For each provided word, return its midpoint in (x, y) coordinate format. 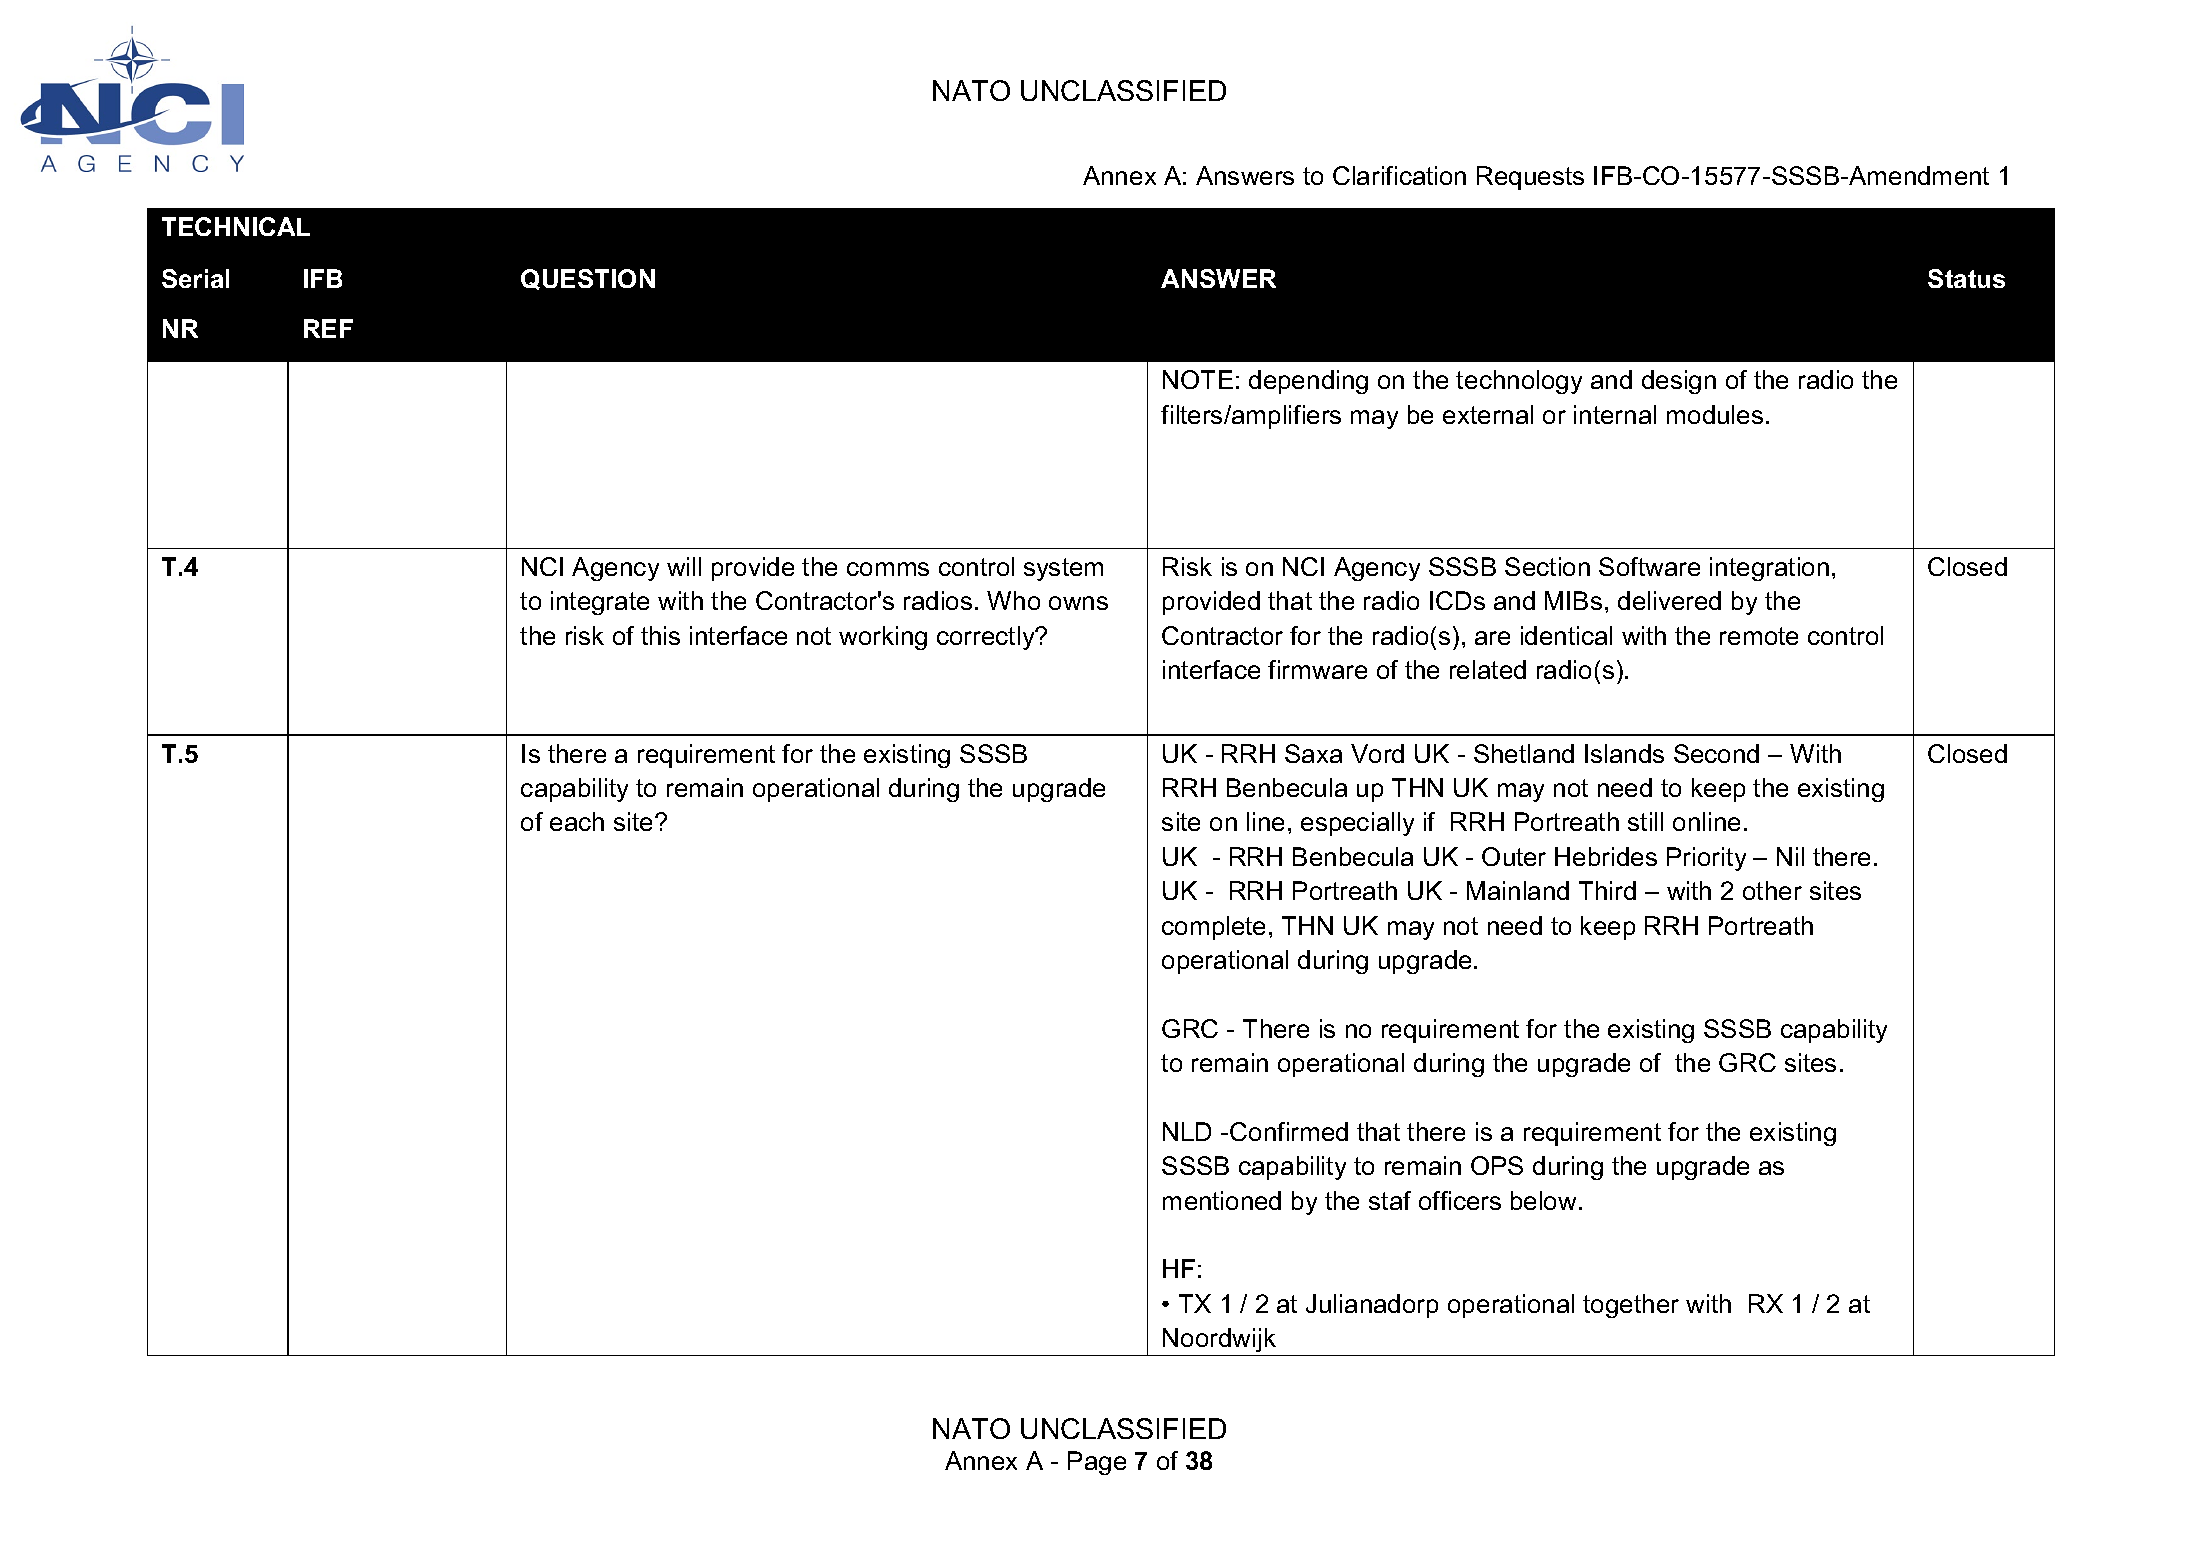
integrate (600, 603)
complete (1213, 928)
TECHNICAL (236, 226)
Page (1097, 1463)
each (577, 821)
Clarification (1399, 175)
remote (1759, 636)
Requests (1530, 178)
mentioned (1222, 1200)
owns (1078, 603)
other (1772, 890)
